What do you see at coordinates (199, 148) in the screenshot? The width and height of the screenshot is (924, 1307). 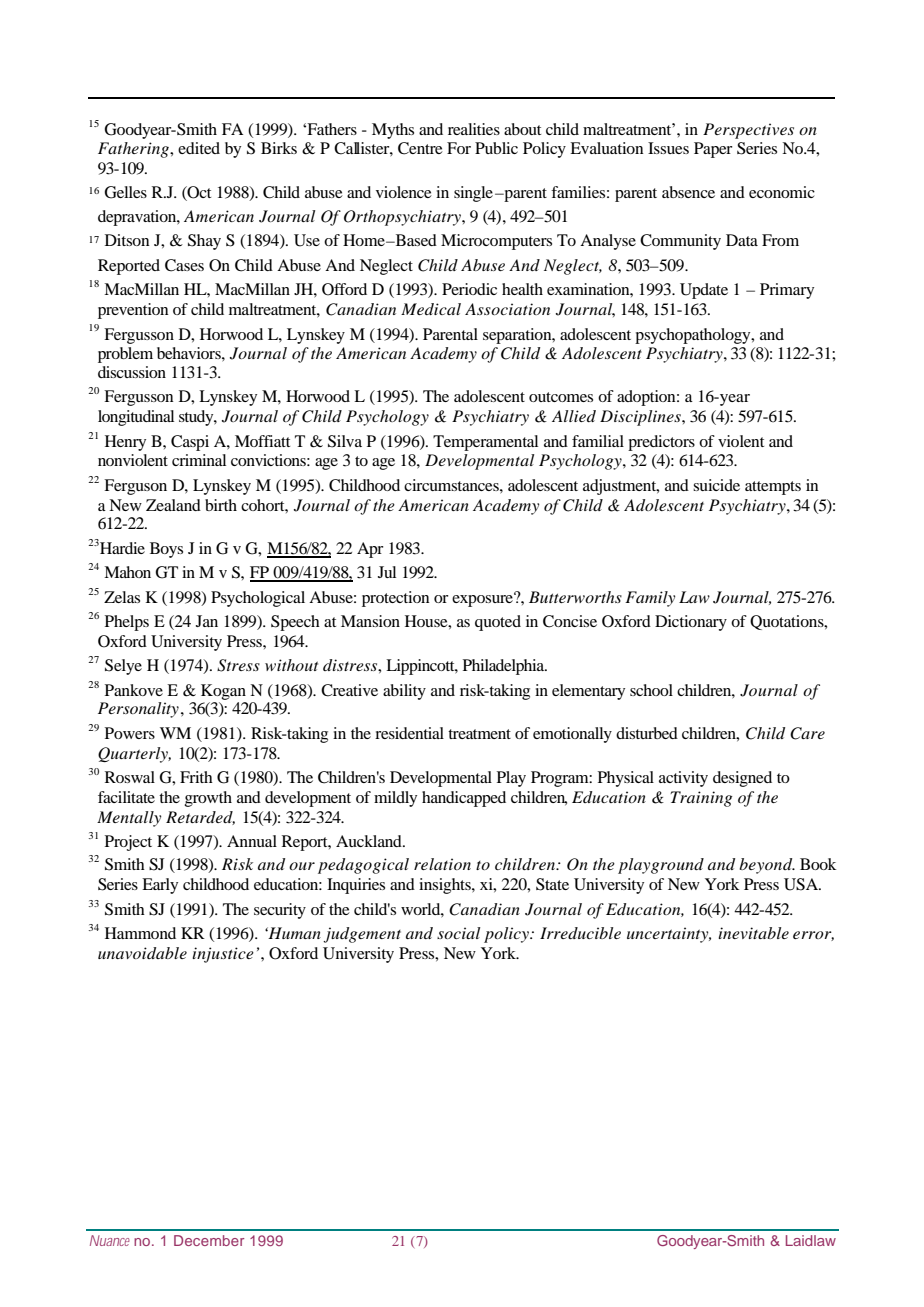 I see `edited` at bounding box center [199, 148].
